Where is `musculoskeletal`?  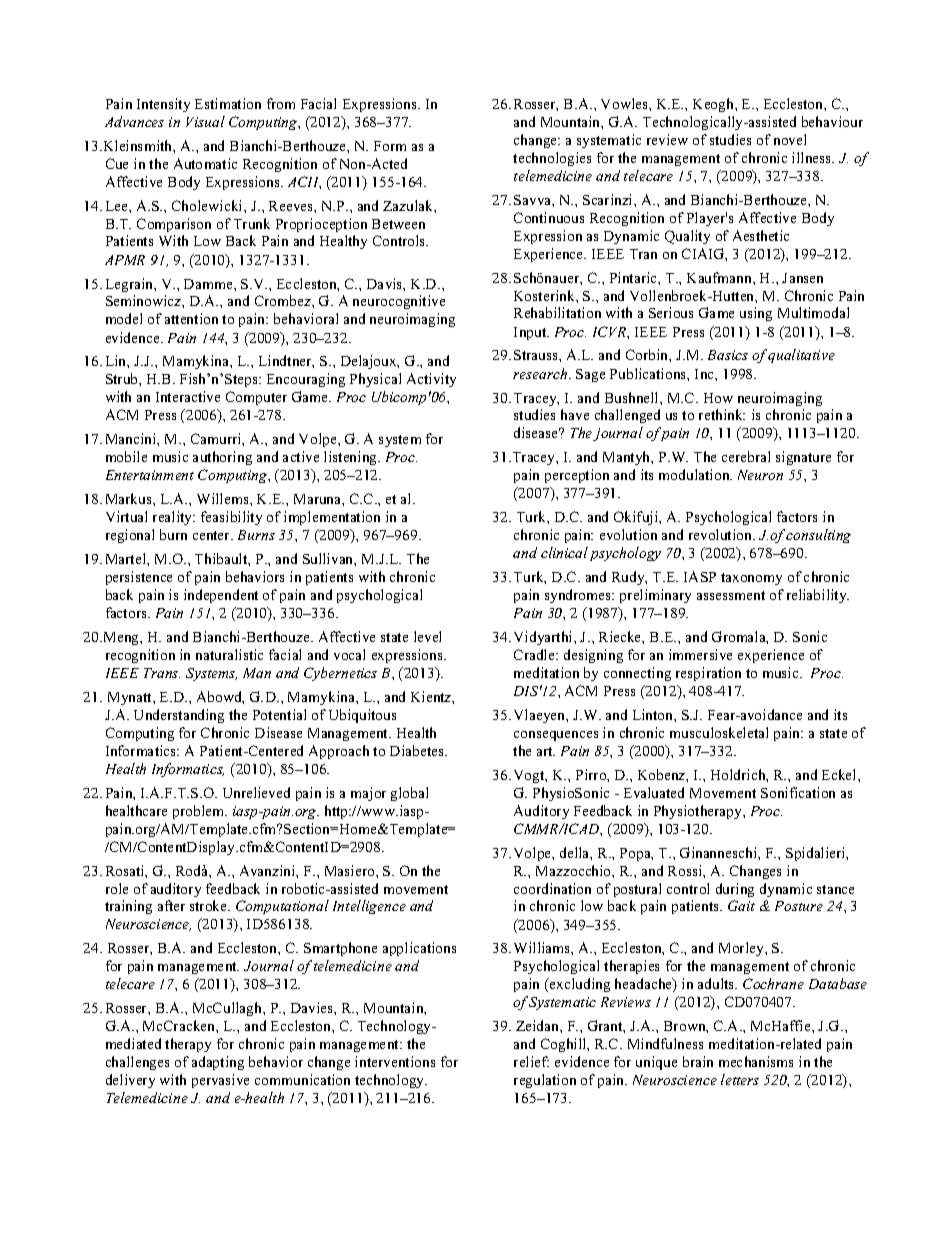
musculoskeletal is located at coordinates (719, 732).
